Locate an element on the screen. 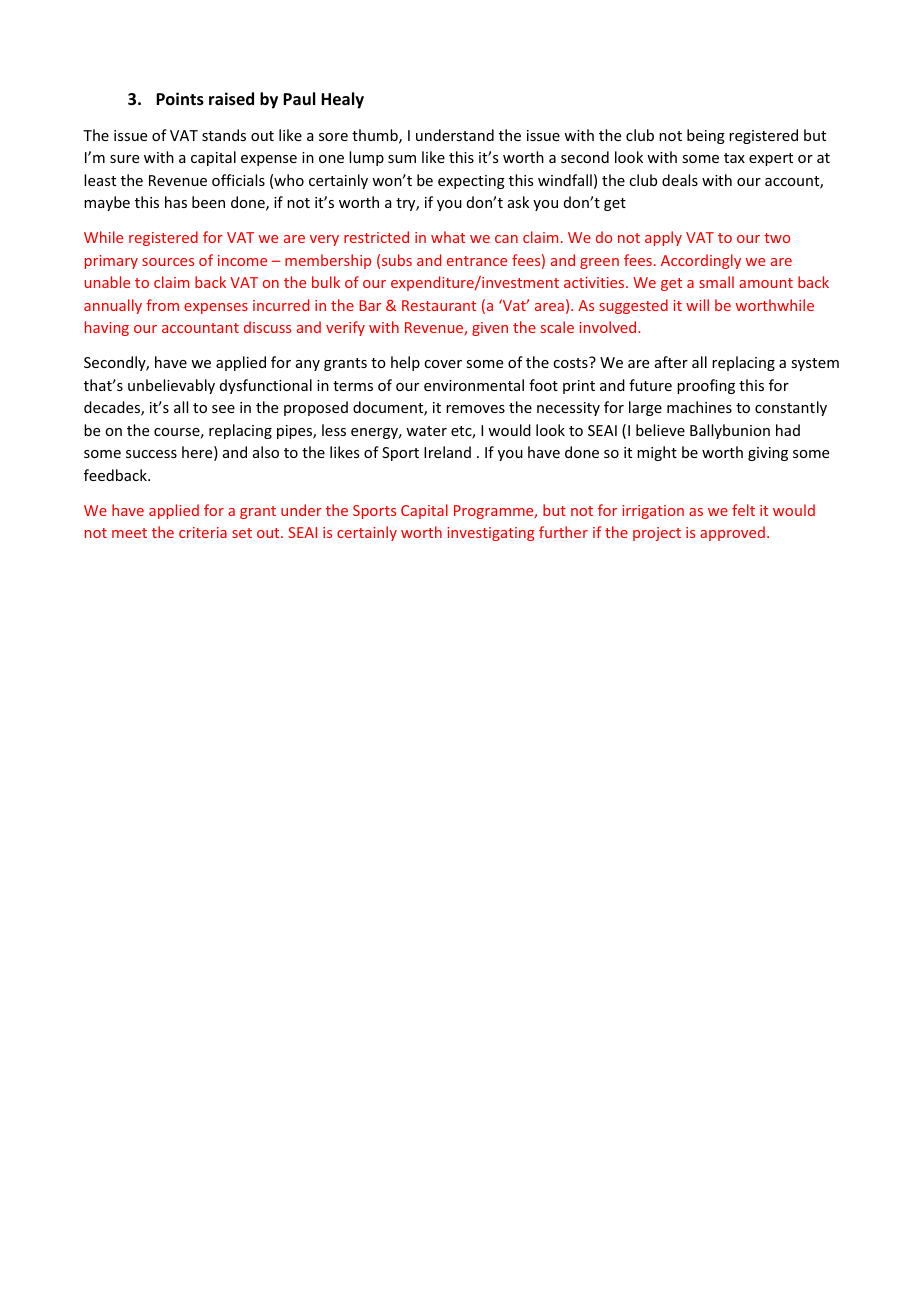  Points is located at coordinates (180, 99).
